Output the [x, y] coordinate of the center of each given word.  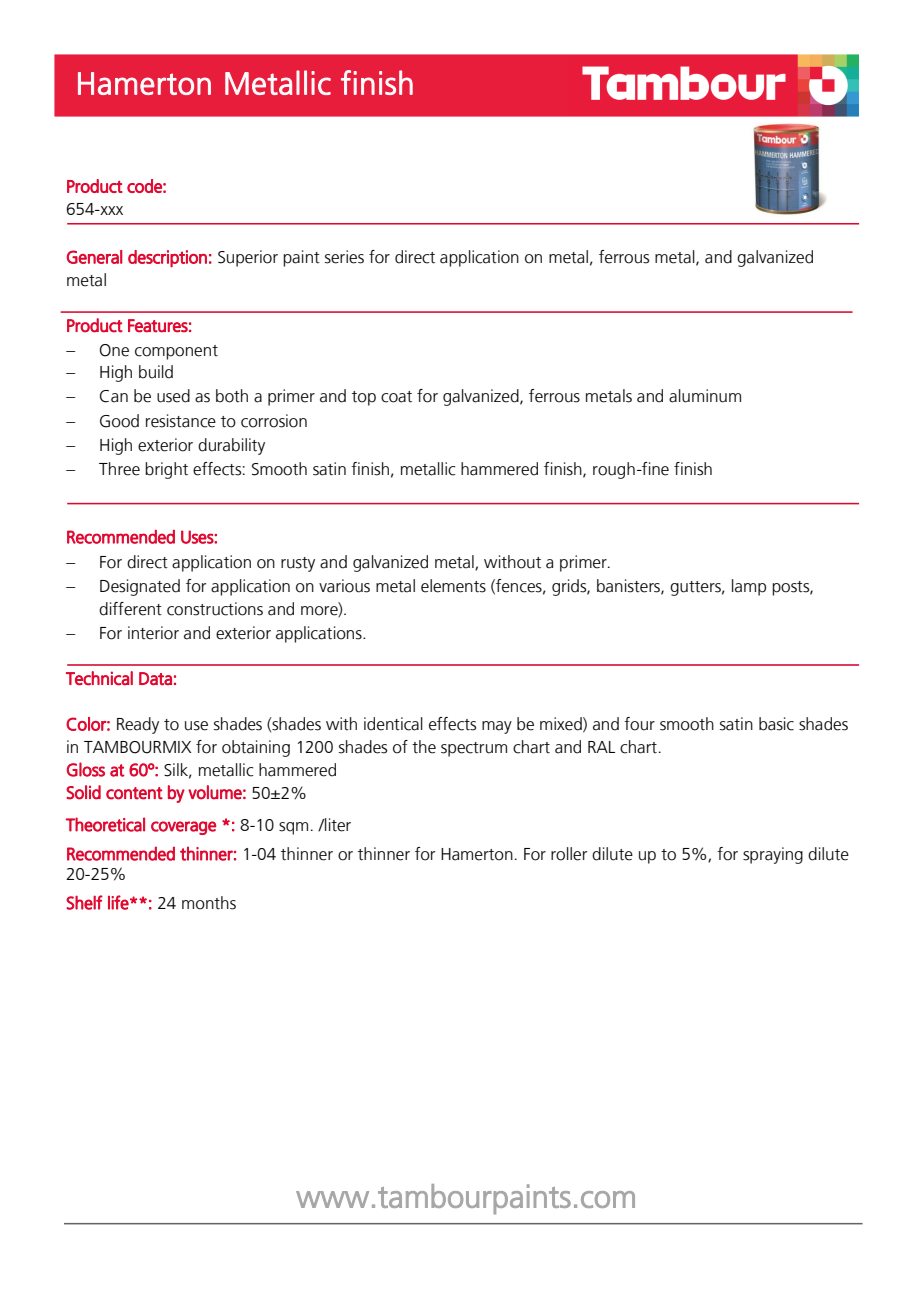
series [344, 257]
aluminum [705, 396]
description [167, 259]
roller [569, 854]
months [209, 903]
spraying [773, 855]
